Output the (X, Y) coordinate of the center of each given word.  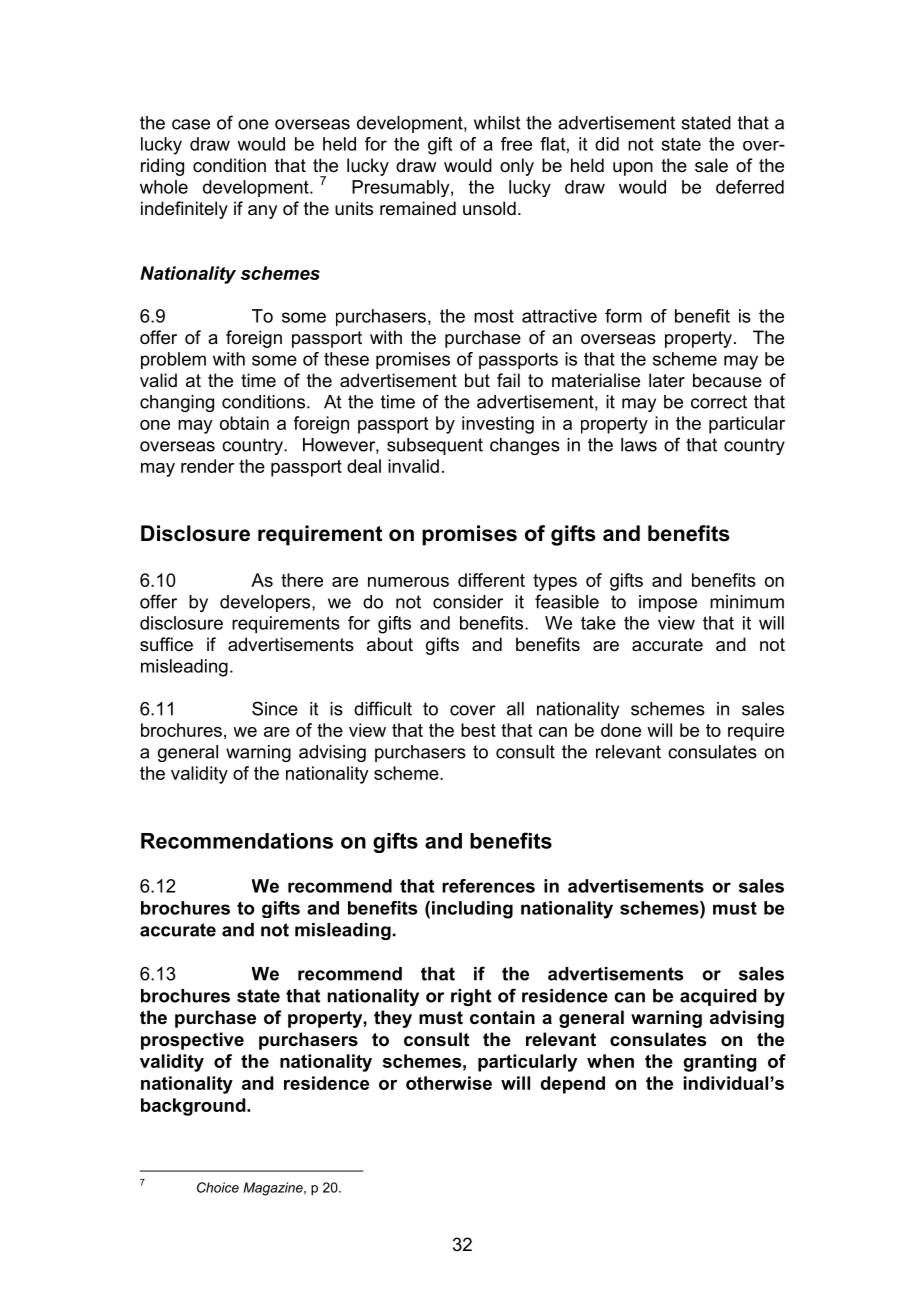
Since (275, 708)
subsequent (435, 446)
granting (719, 1063)
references (488, 886)
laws (639, 445)
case (191, 124)
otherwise (449, 1083)
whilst (497, 123)
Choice (218, 1187)
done (621, 730)
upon (633, 169)
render (207, 466)
